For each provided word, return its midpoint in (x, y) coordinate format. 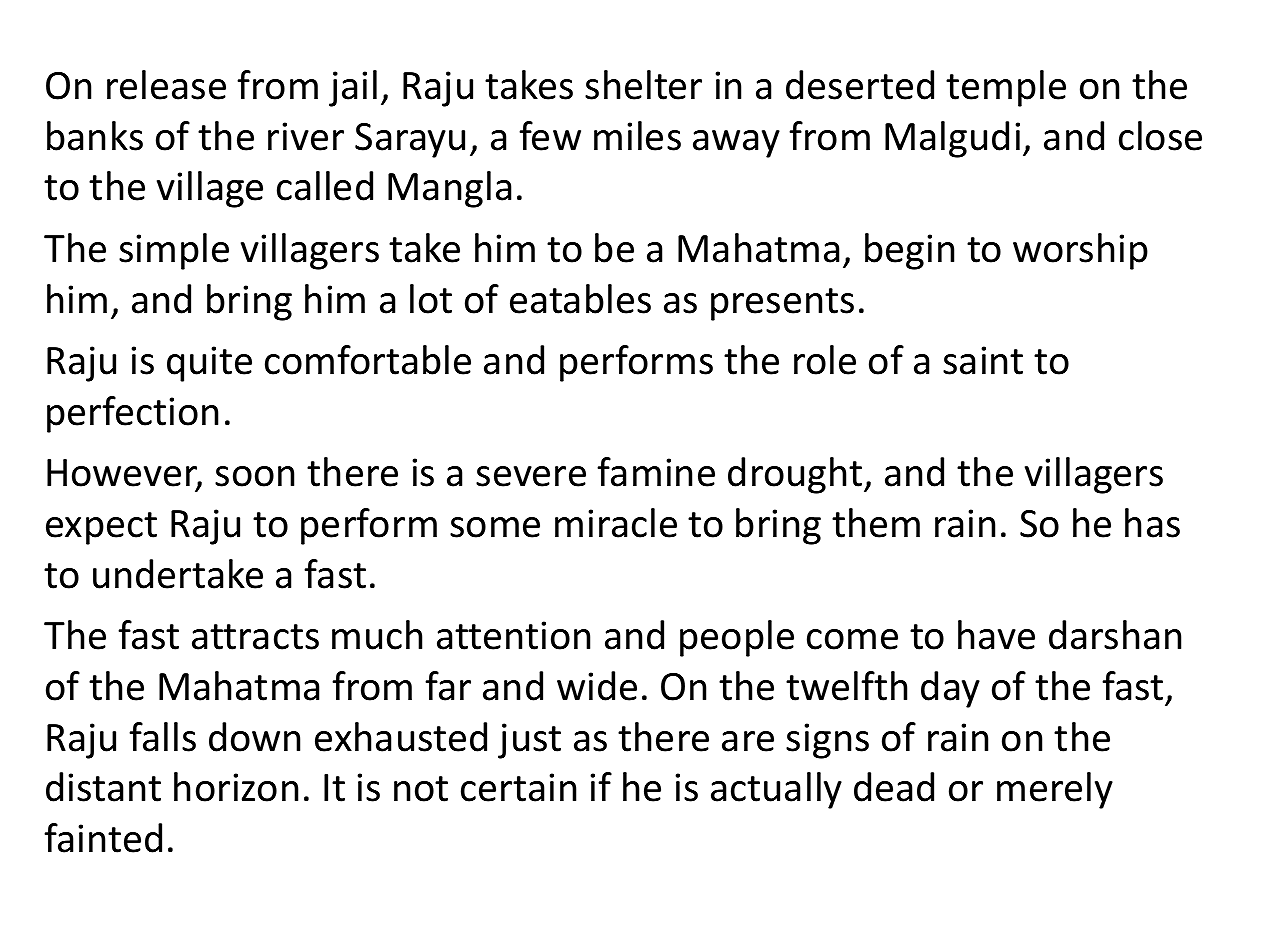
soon (254, 476)
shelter (643, 85)
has (1152, 523)
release (166, 85)
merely (1055, 790)
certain (519, 787)
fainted (103, 838)
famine (656, 472)
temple (1006, 88)
